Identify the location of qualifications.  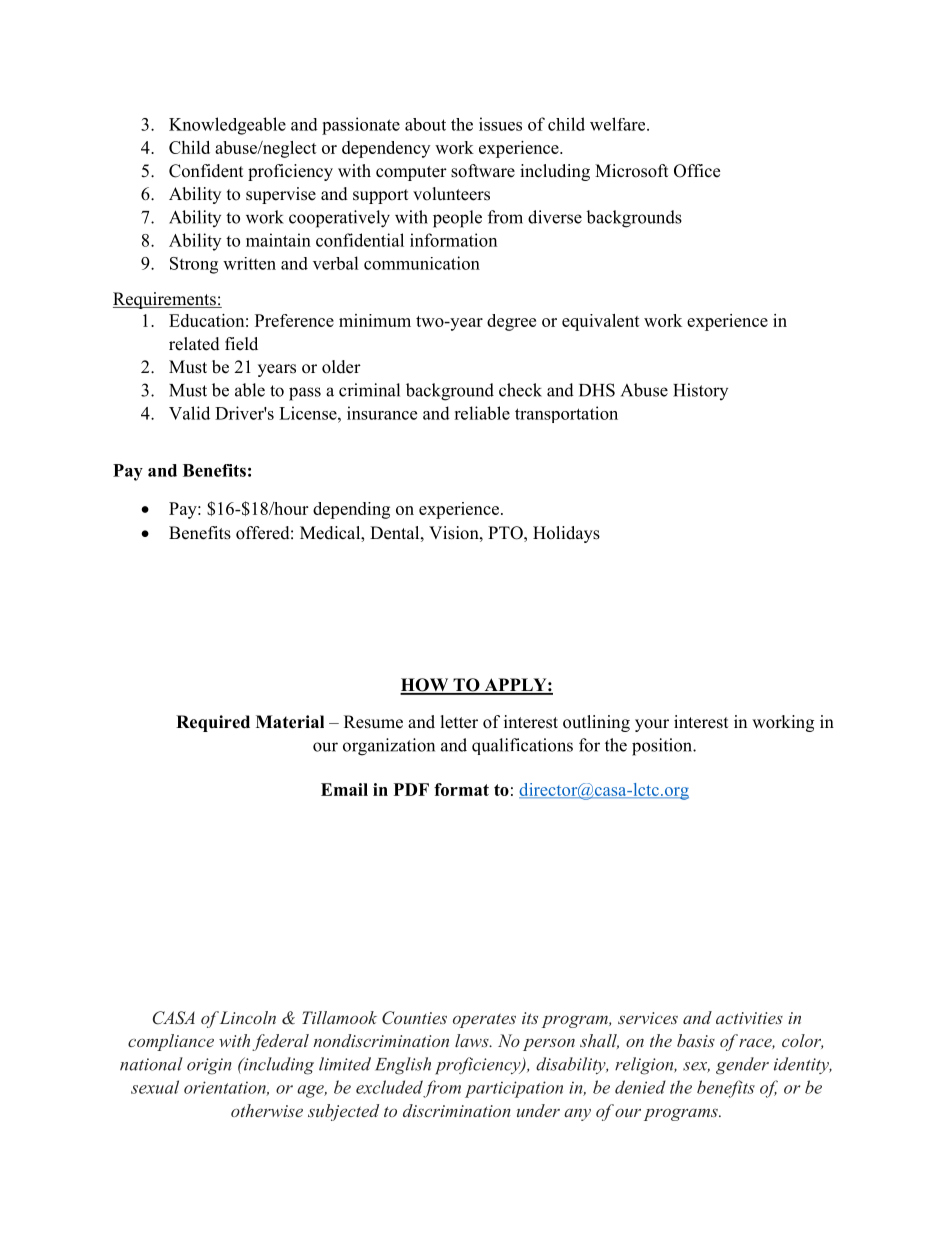
(522, 746).
